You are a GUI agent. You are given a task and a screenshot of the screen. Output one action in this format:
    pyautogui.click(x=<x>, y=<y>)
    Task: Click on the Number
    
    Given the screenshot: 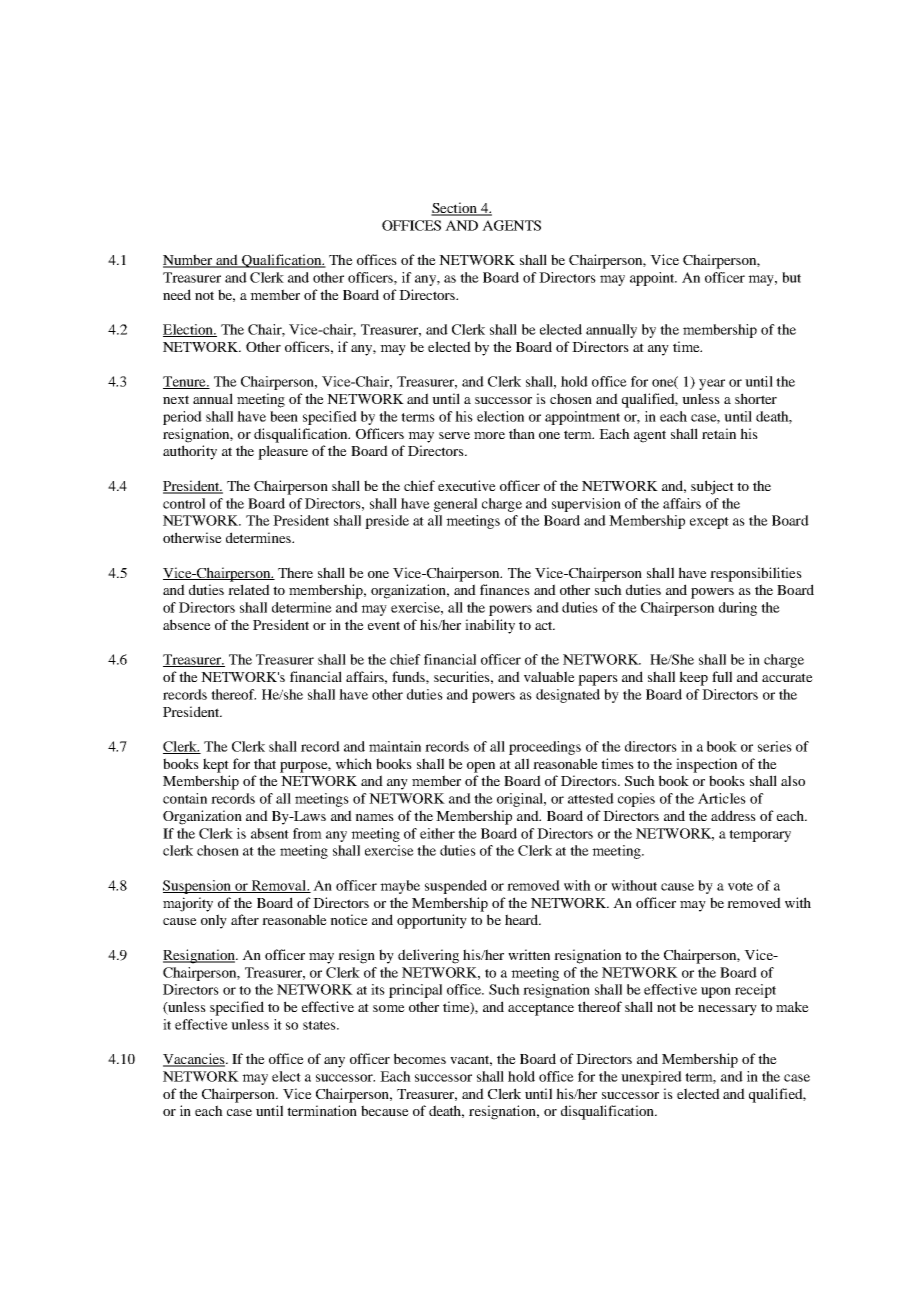 What is the action you would take?
    pyautogui.click(x=189, y=261)
